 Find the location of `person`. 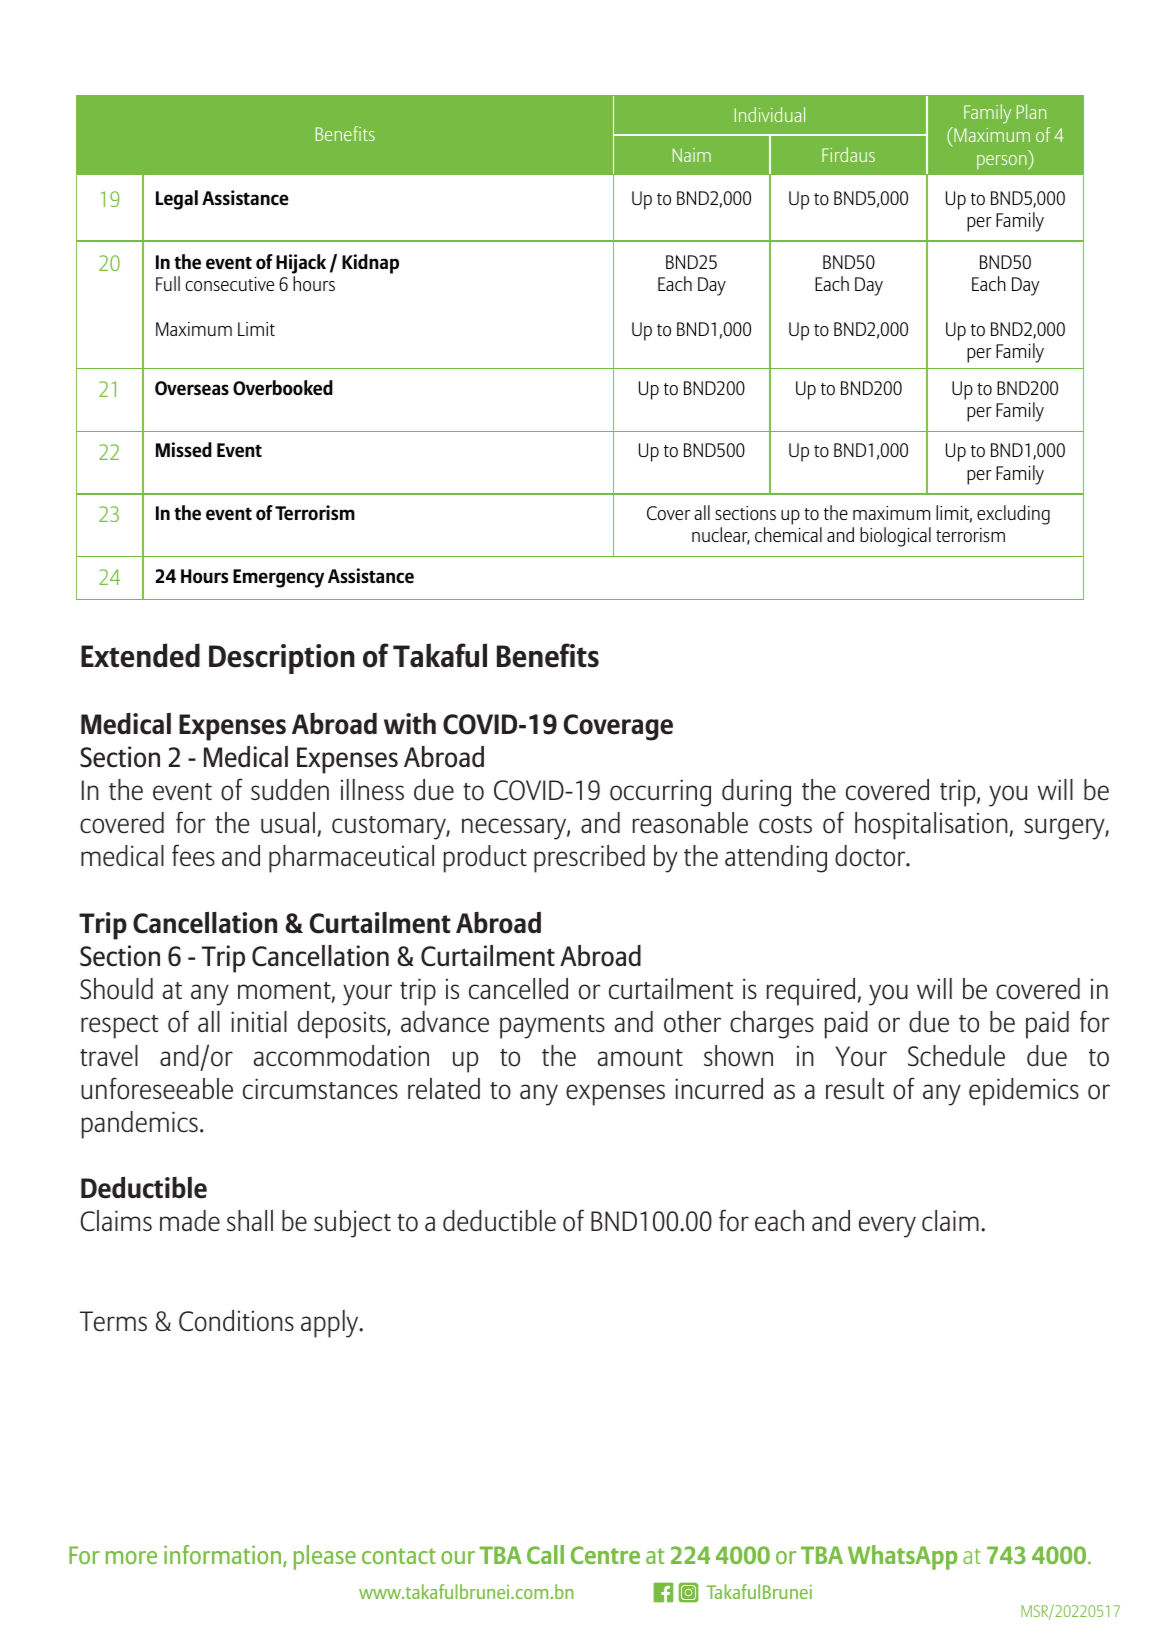

person is located at coordinates (1003, 162).
